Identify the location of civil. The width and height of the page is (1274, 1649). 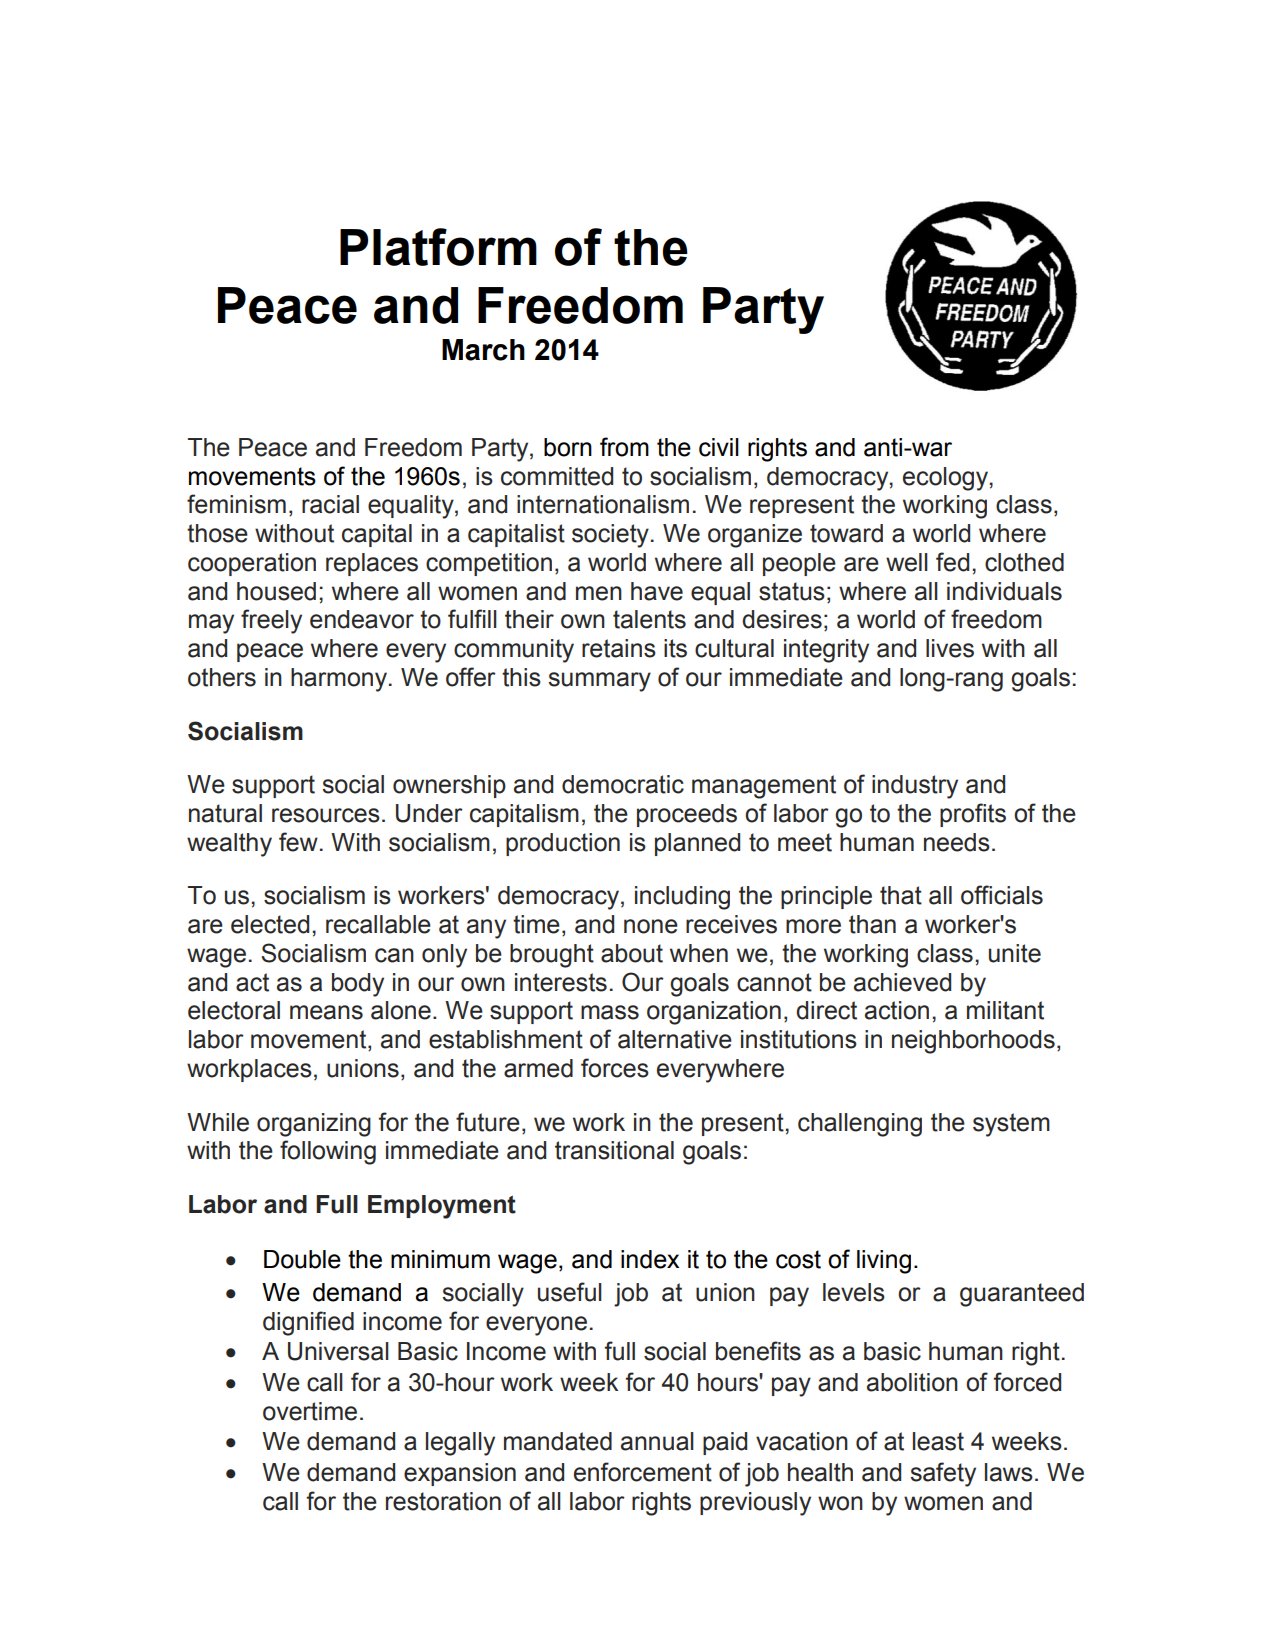
(719, 447).
